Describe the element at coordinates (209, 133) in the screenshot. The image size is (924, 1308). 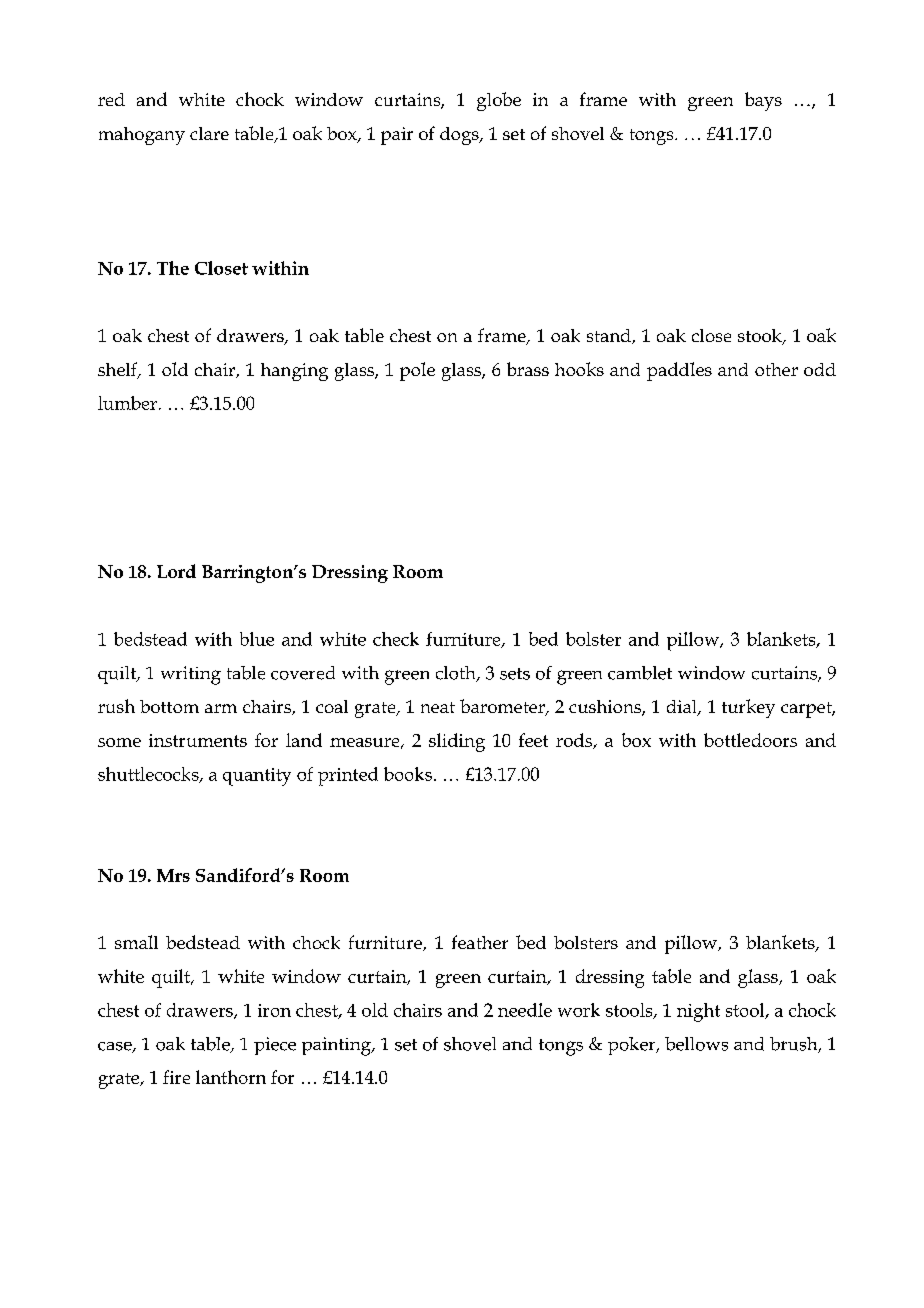
I see `clare` at that location.
